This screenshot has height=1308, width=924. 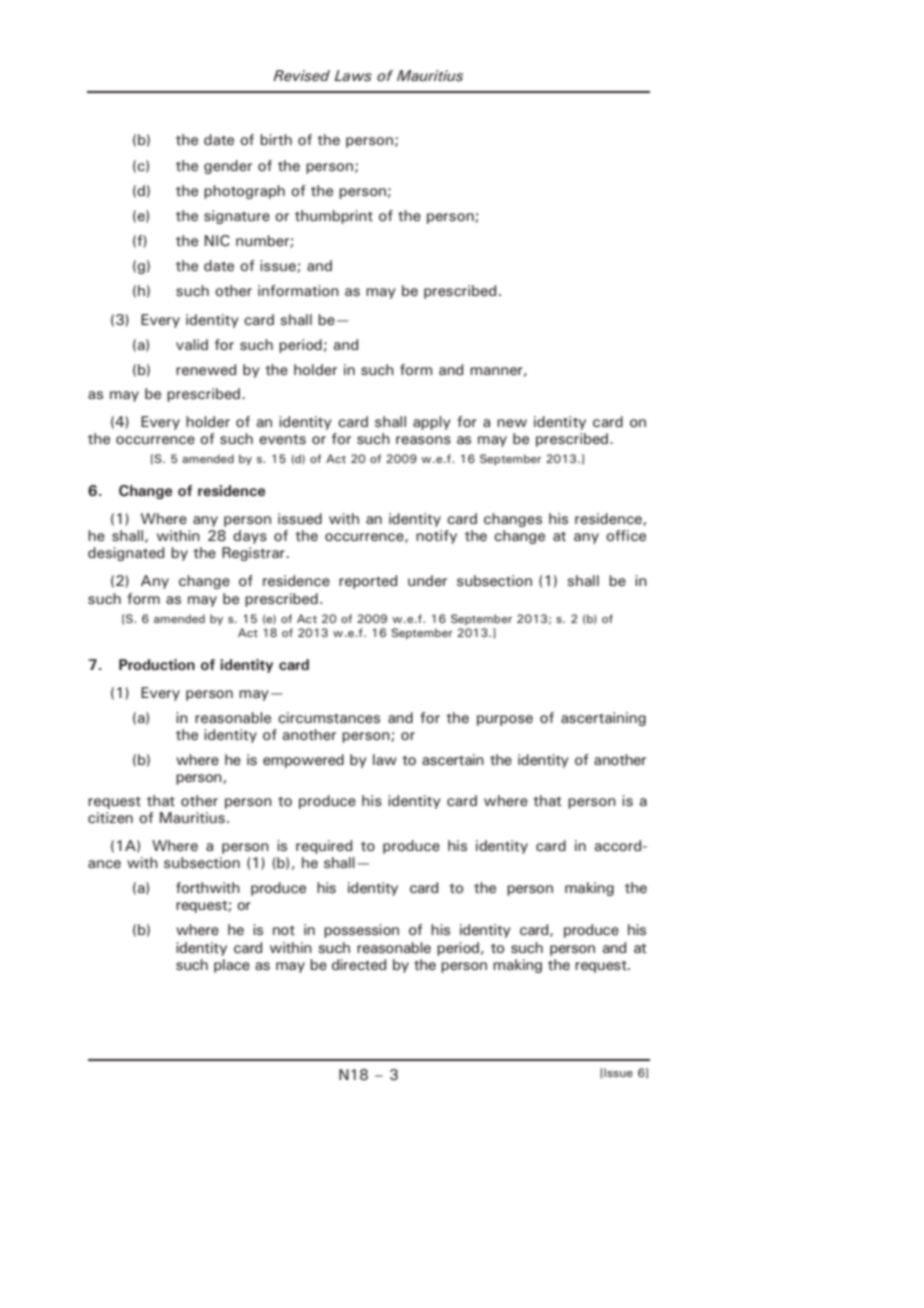 I want to click on notify, so click(x=436, y=537).
